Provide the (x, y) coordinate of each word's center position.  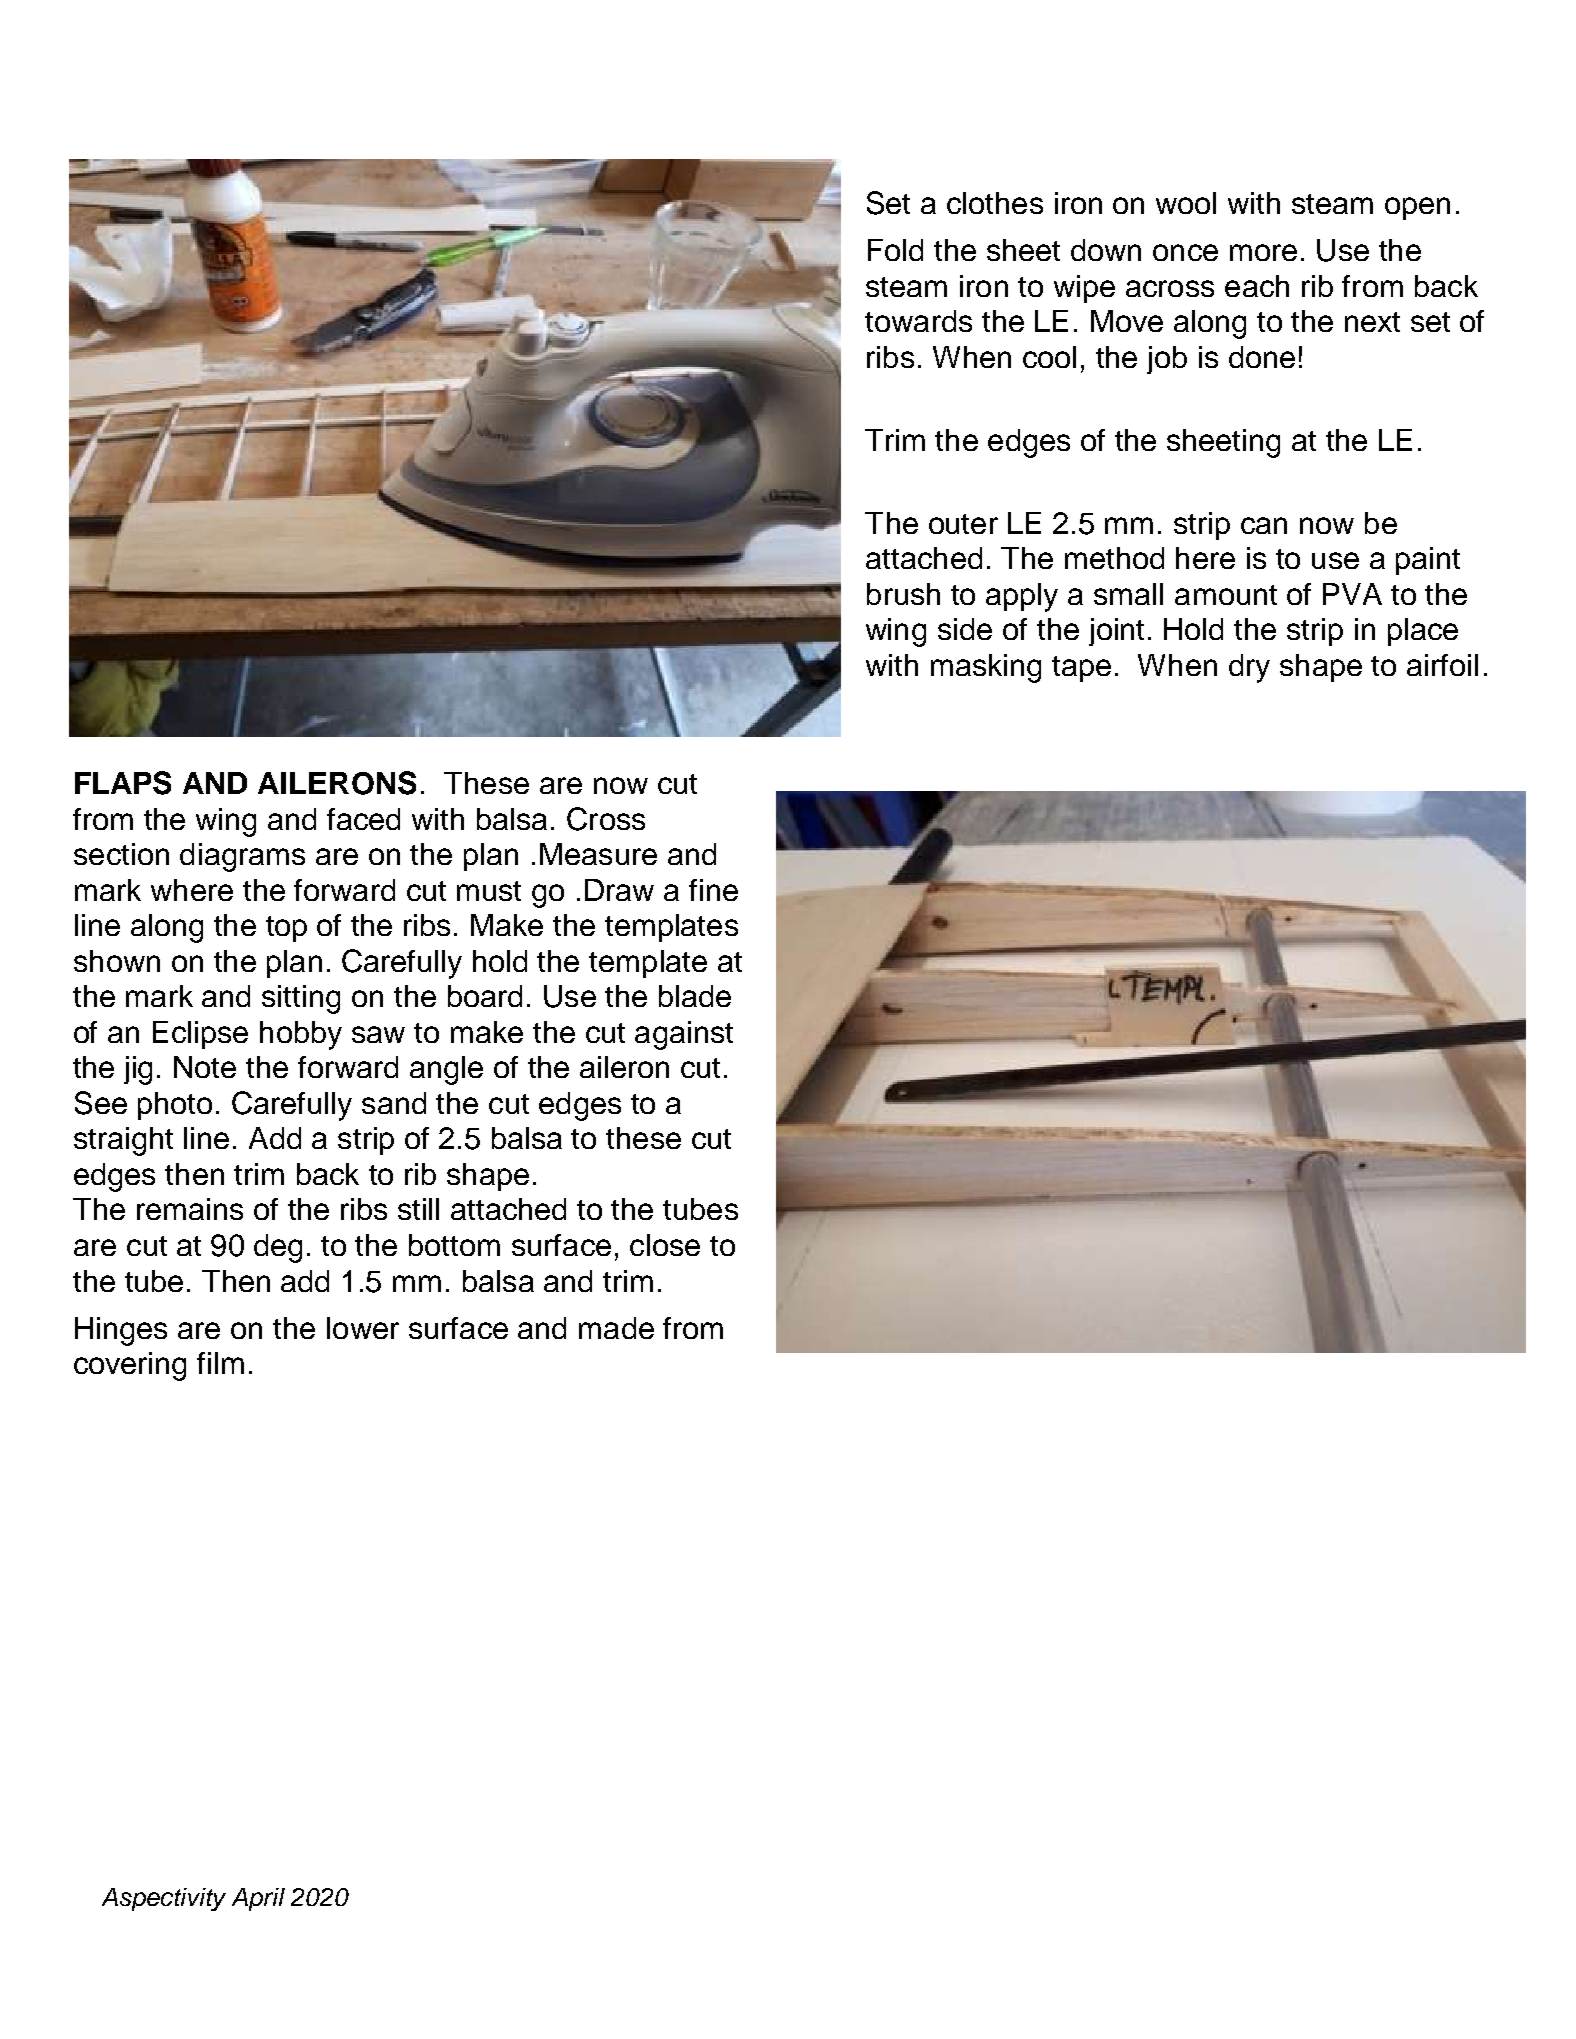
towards (918, 321)
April (258, 1899)
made (616, 1328)
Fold (895, 250)
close (665, 1245)
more (1263, 252)
